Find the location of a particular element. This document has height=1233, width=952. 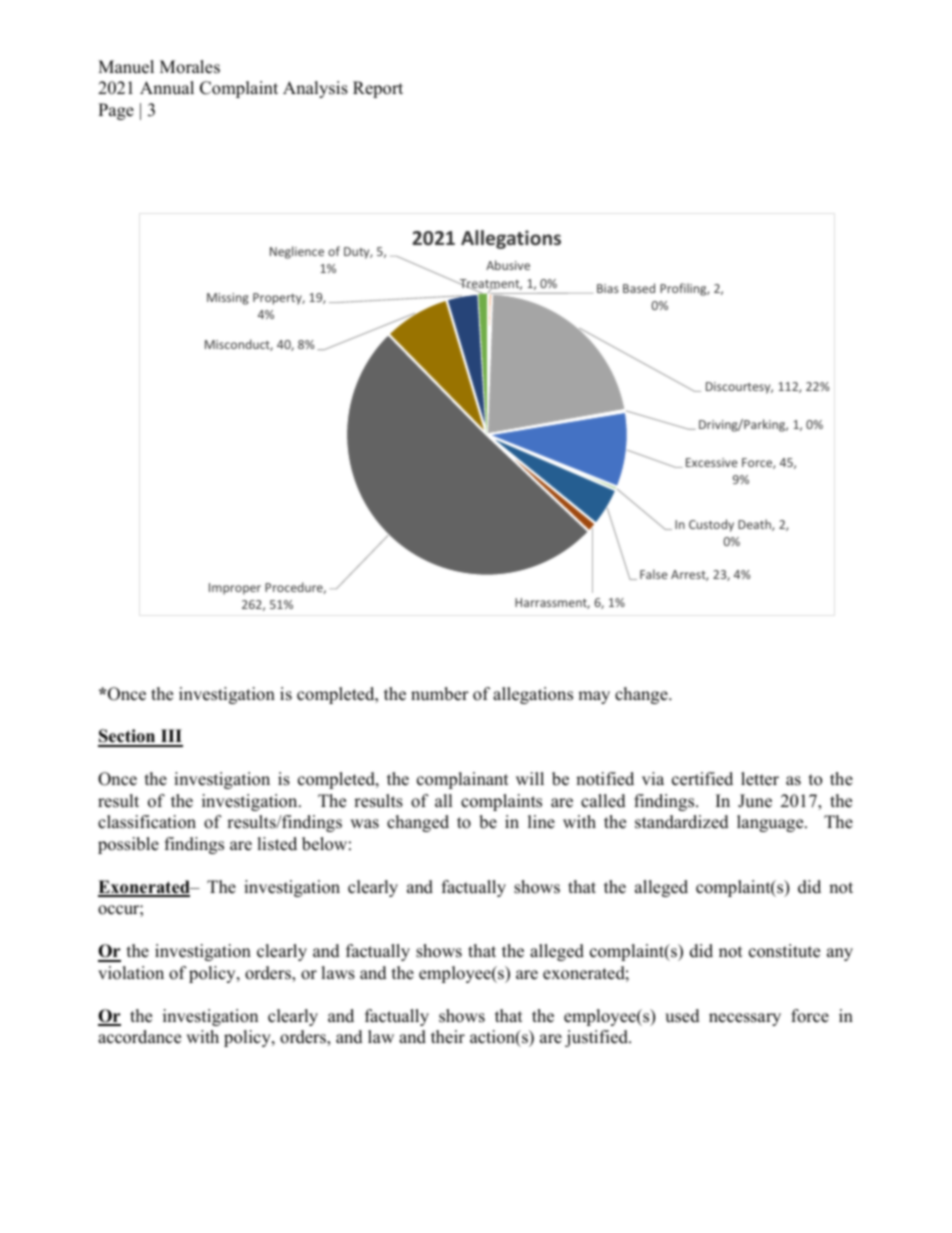

False is located at coordinates (653, 574).
